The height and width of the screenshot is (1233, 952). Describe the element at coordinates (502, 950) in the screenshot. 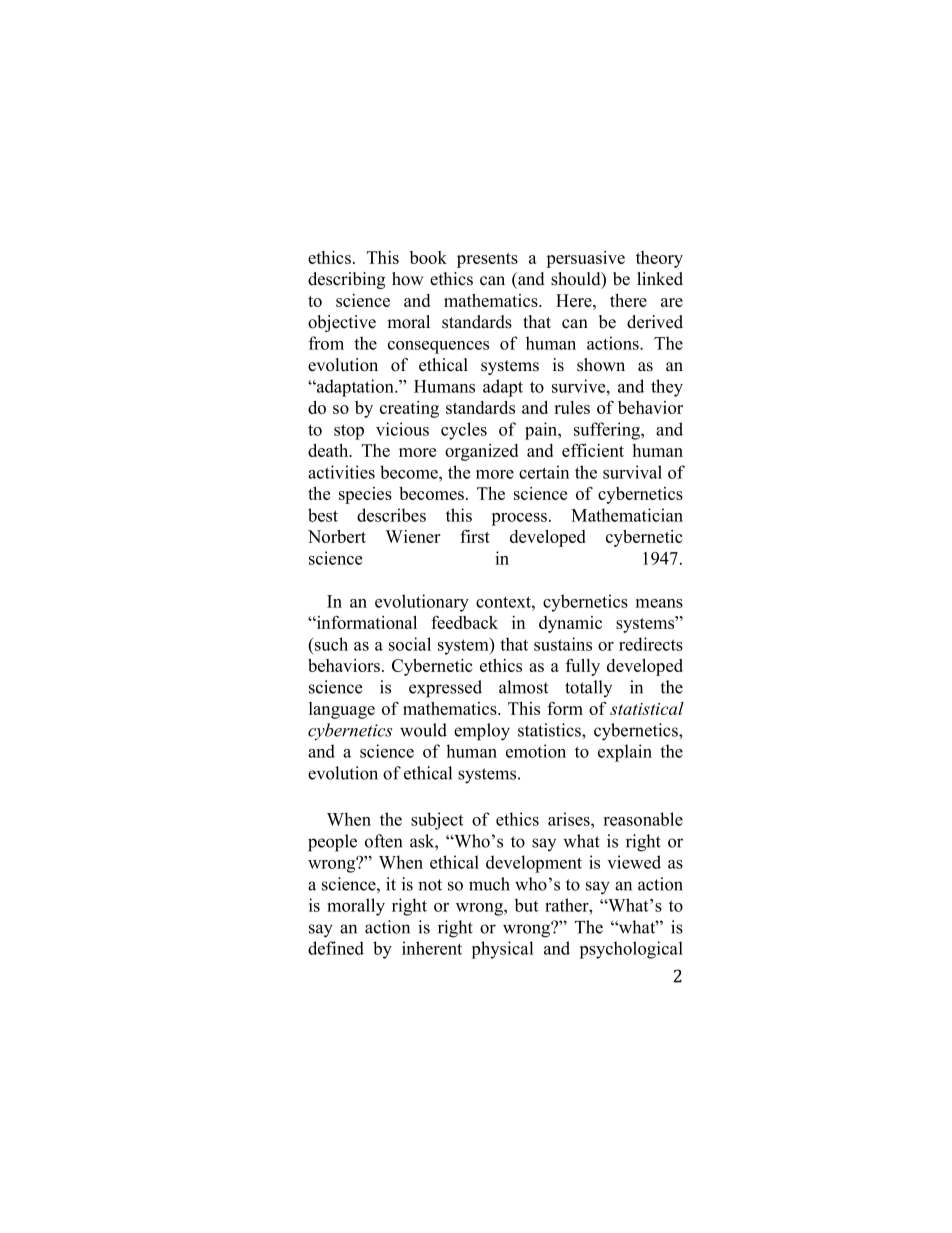

I see `physical` at that location.
